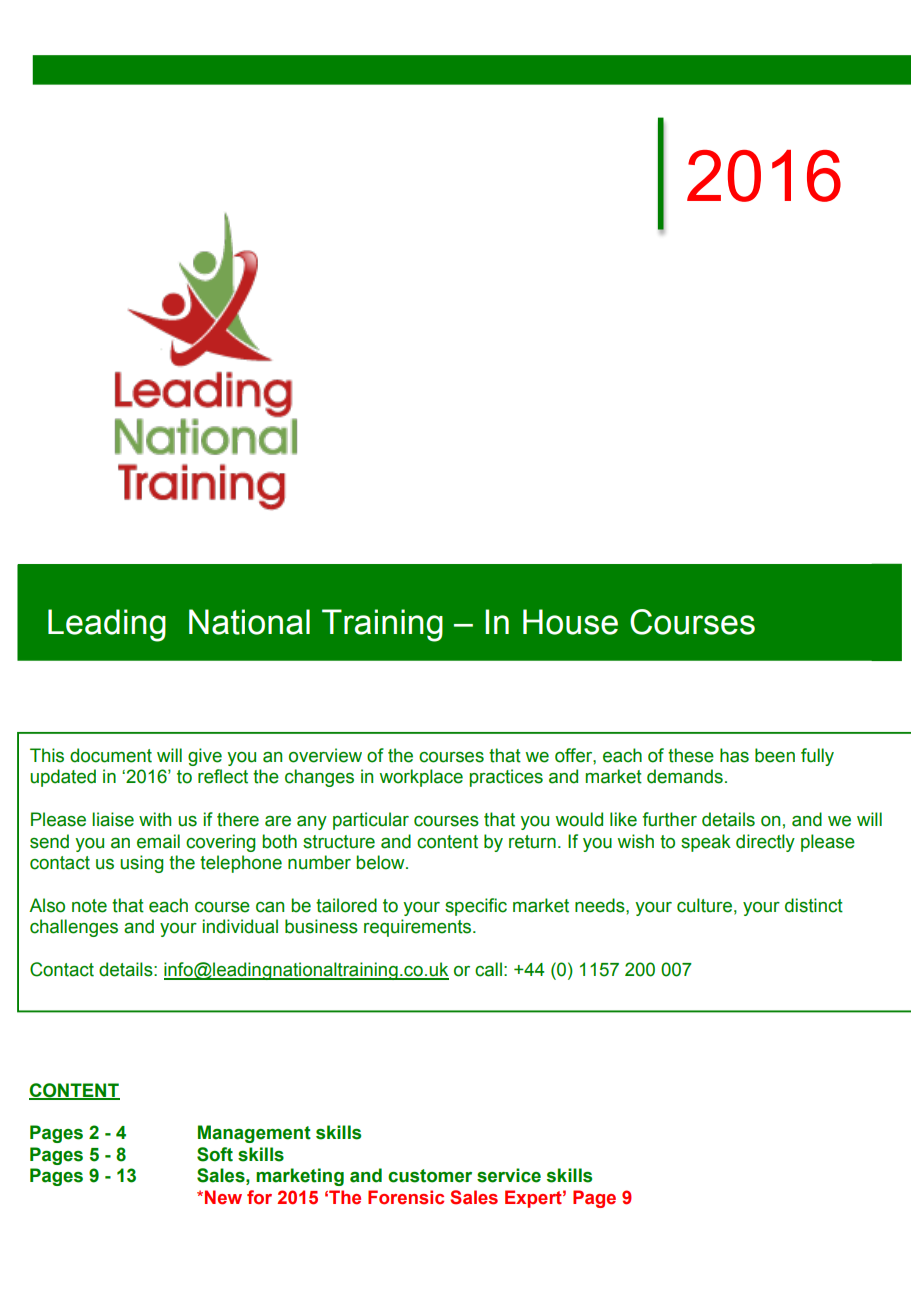 Image resolution: width=924 pixels, height=1308 pixels. I want to click on New, so click(223, 1197).
